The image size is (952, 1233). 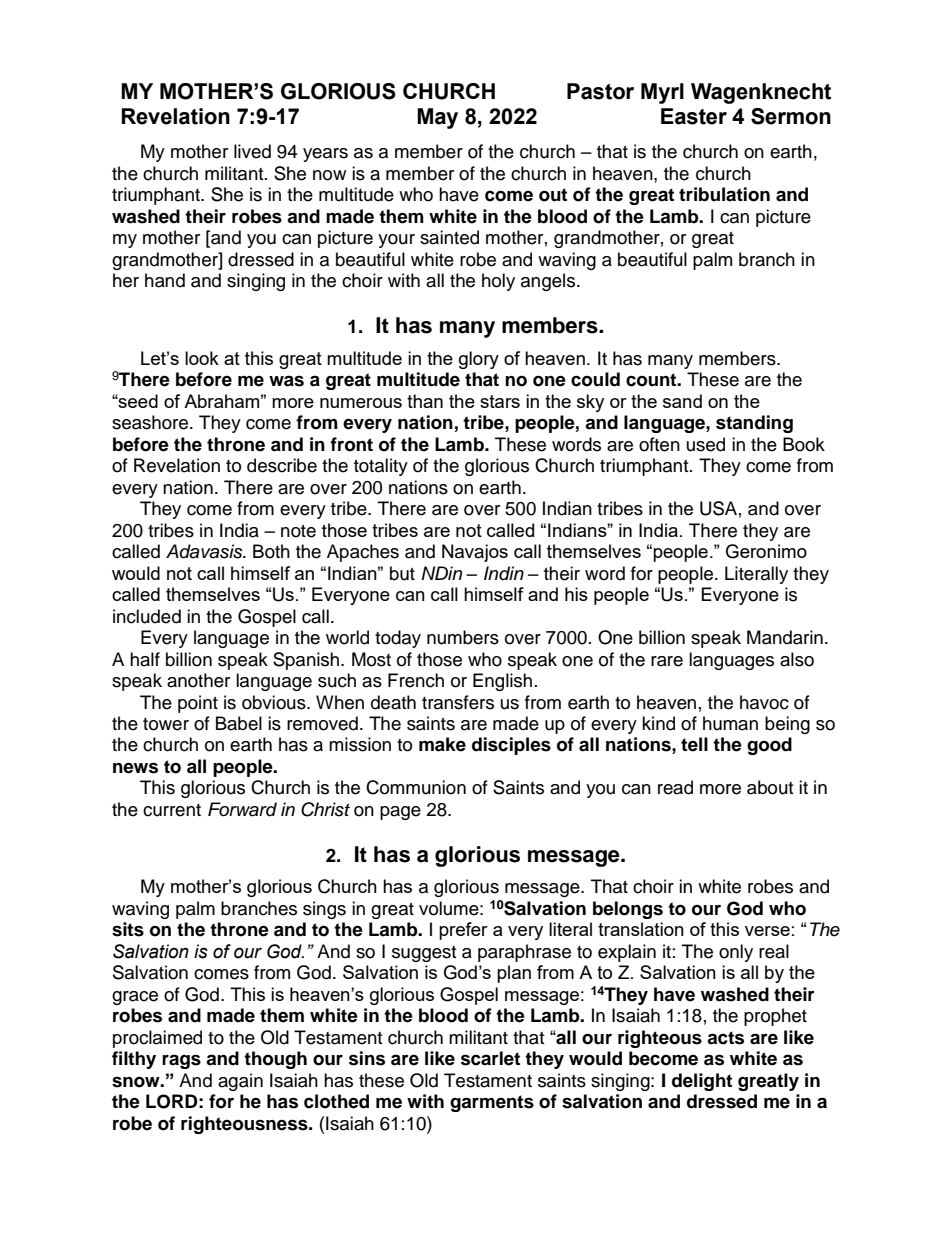 What do you see at coordinates (252, 151) in the document?
I see `lived` at bounding box center [252, 151].
